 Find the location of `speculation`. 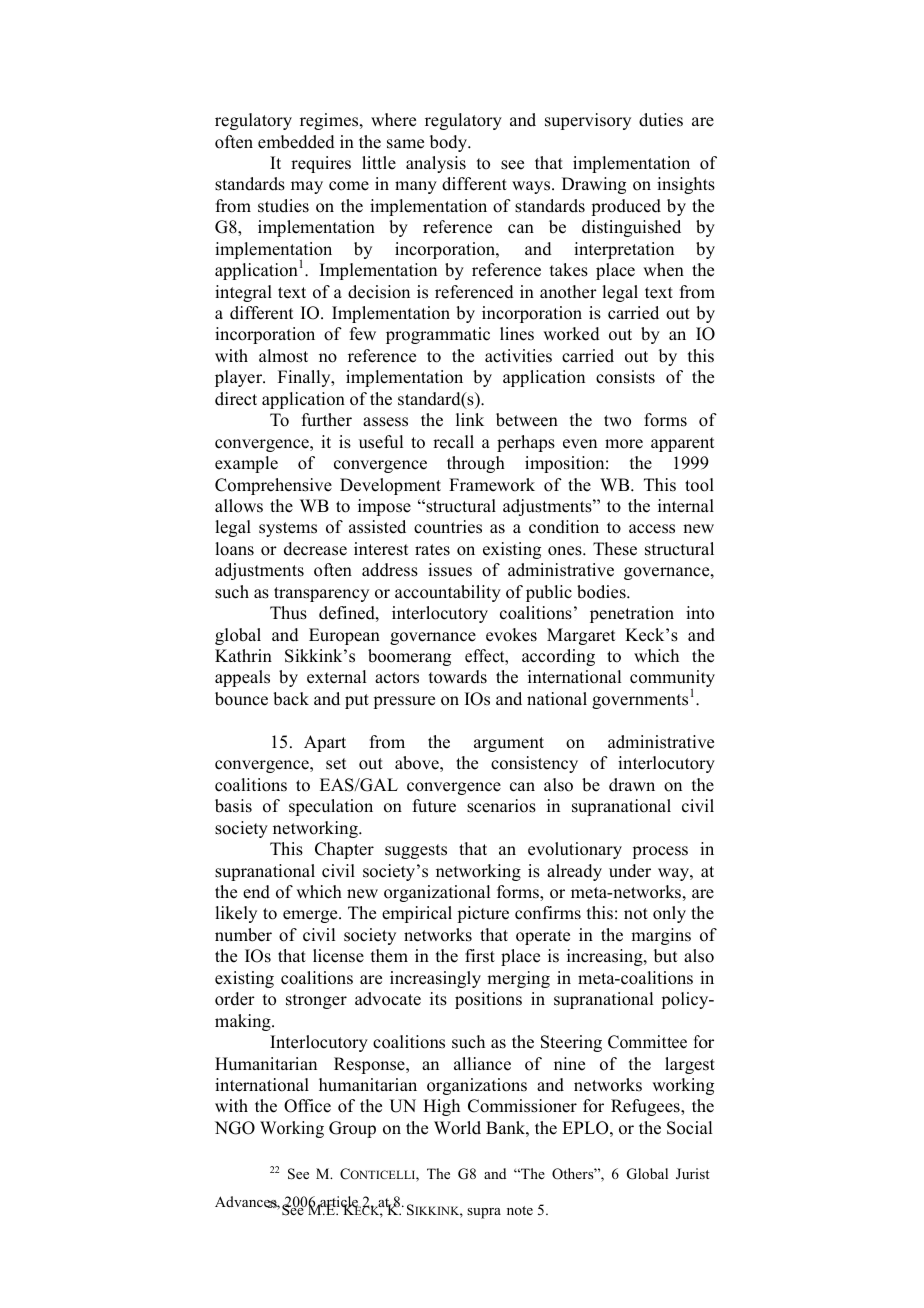

speculation is located at coordinates (331, 807).
